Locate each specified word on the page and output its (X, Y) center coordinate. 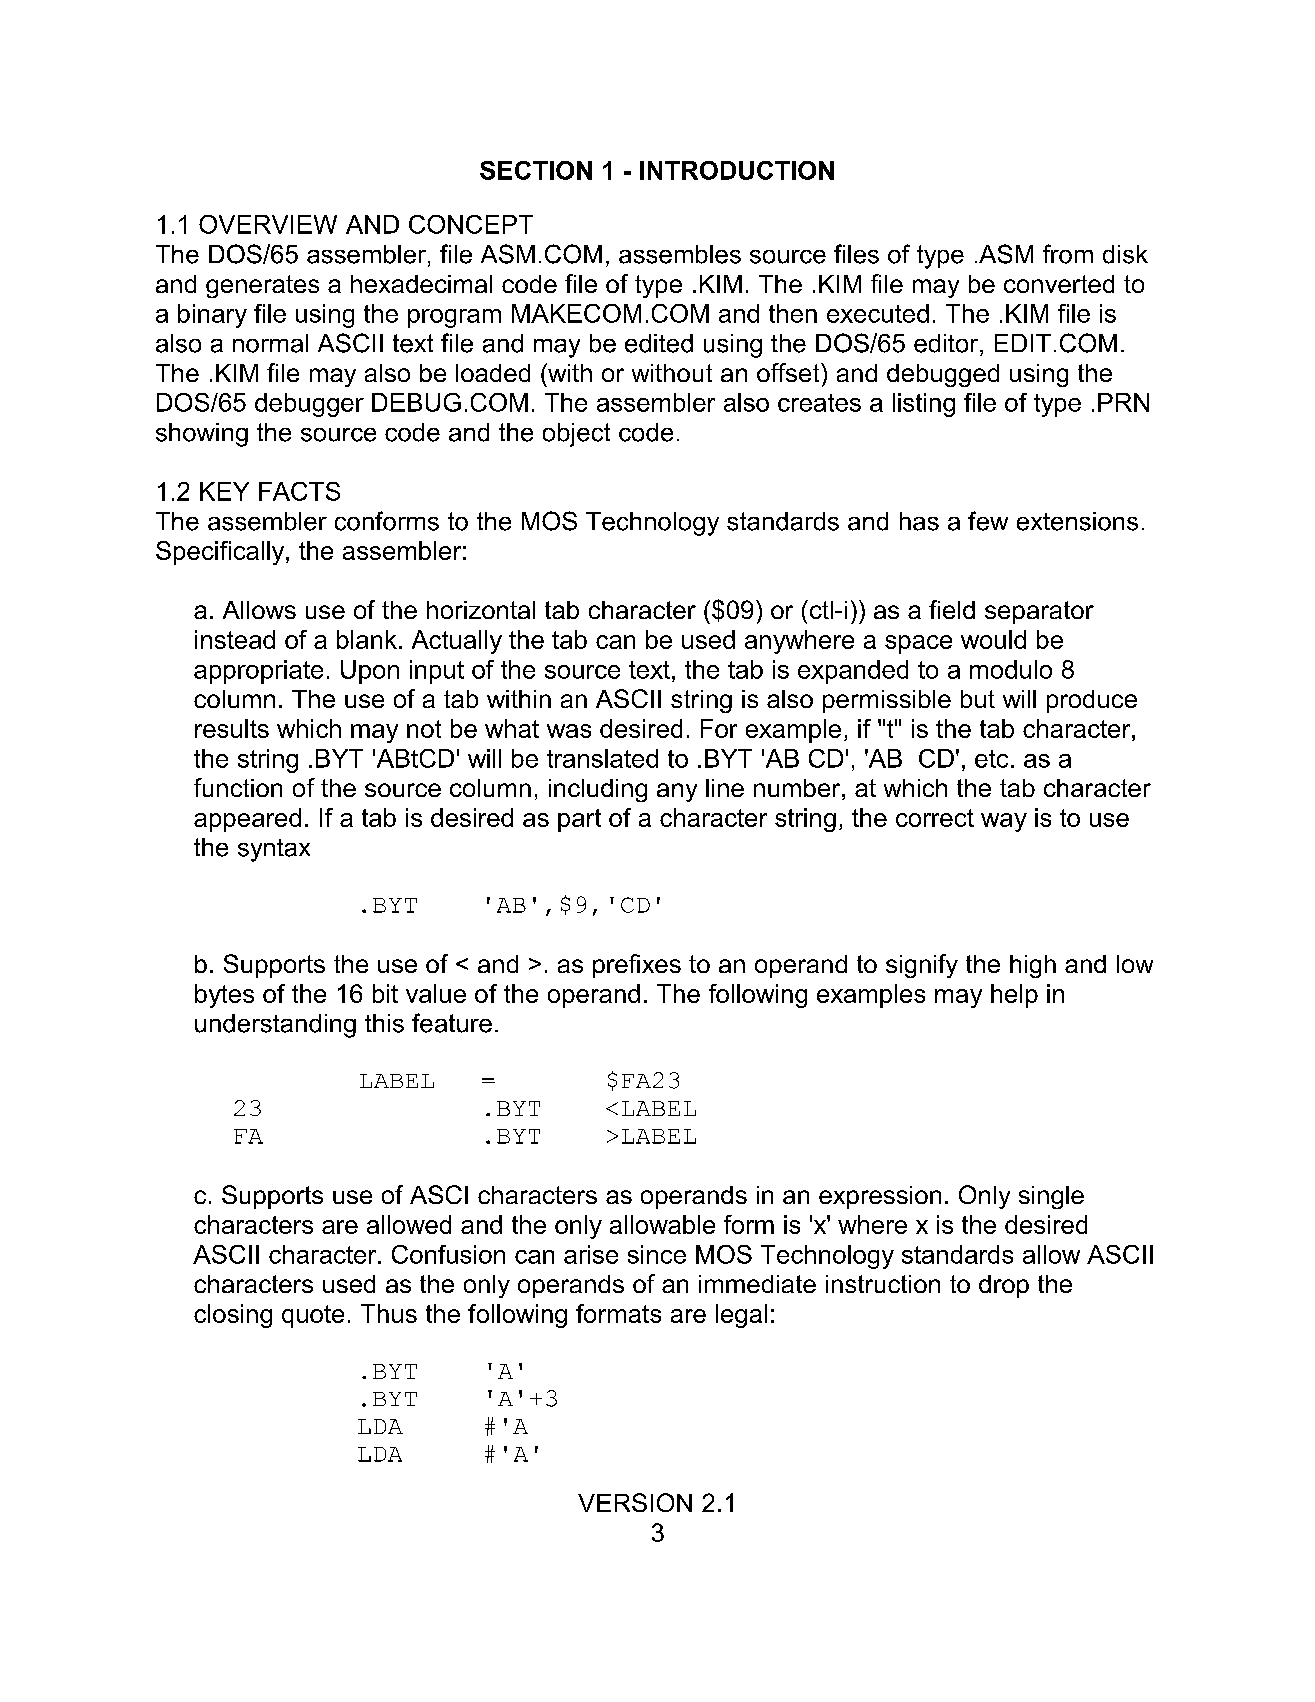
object (576, 435)
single (1051, 1197)
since (657, 1254)
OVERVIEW (268, 224)
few (988, 521)
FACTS (299, 491)
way (1004, 822)
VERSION (635, 1502)
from (1068, 254)
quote (313, 1316)
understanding (275, 1026)
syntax (274, 850)
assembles (680, 254)
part (579, 820)
